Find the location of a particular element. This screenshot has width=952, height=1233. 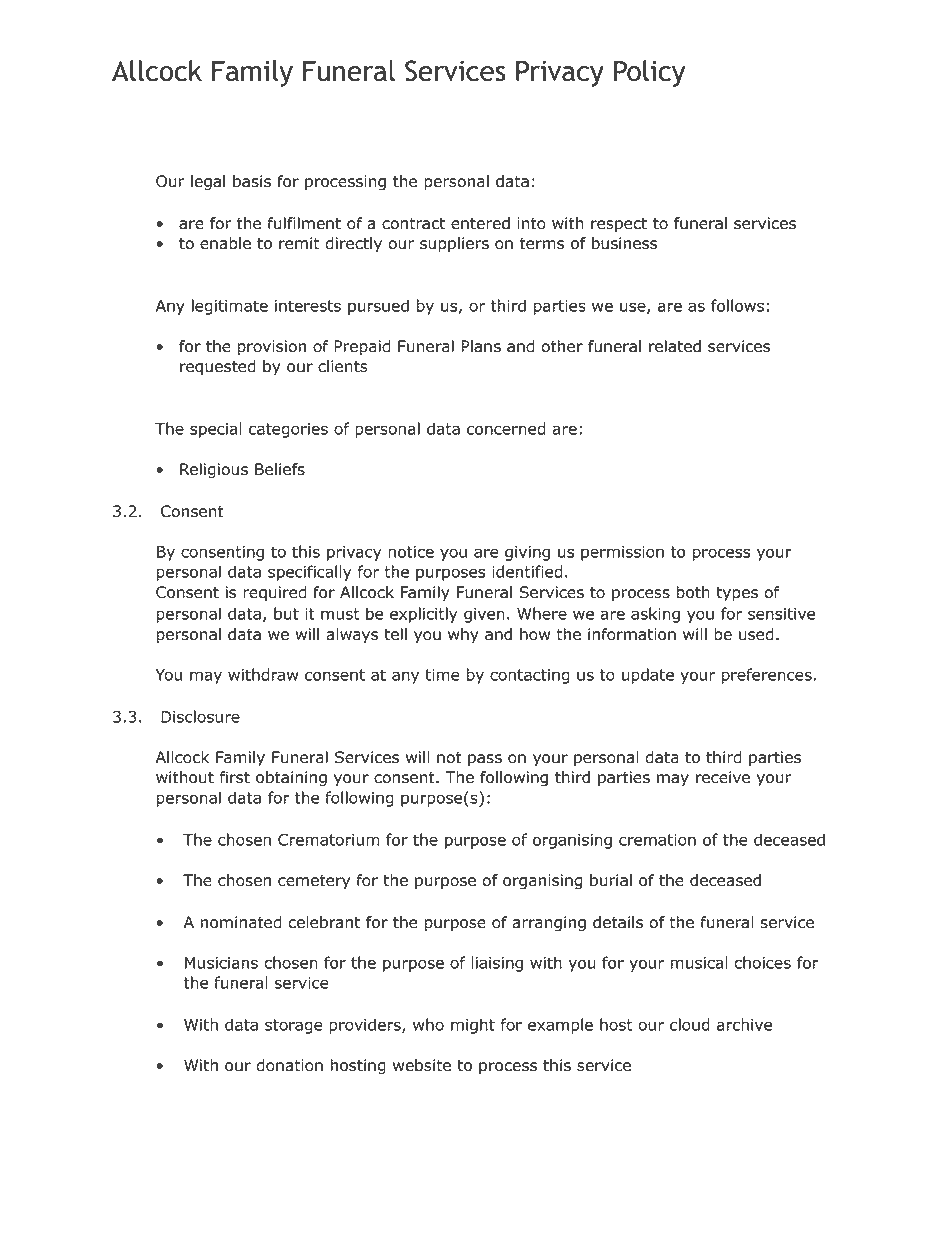

entered is located at coordinates (480, 223).
